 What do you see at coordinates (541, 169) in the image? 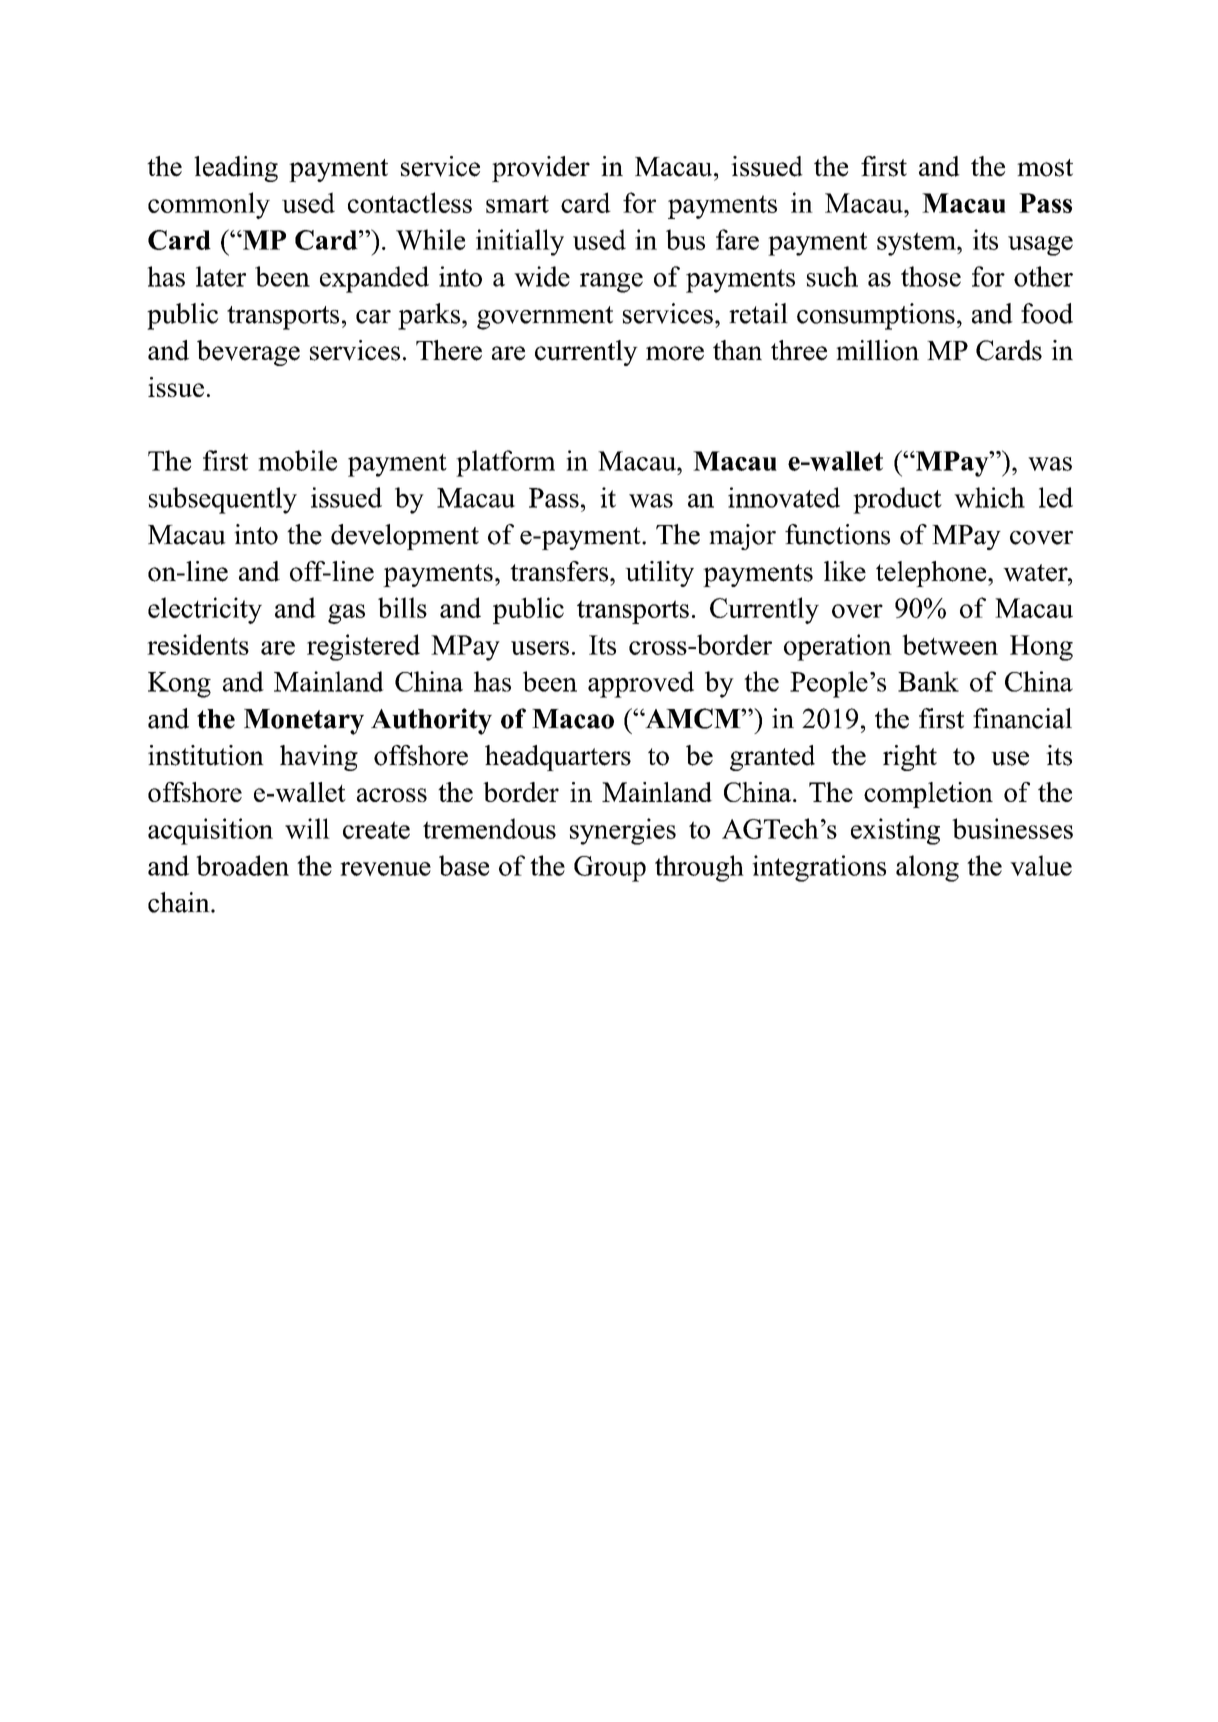
I see `provider` at bounding box center [541, 169].
